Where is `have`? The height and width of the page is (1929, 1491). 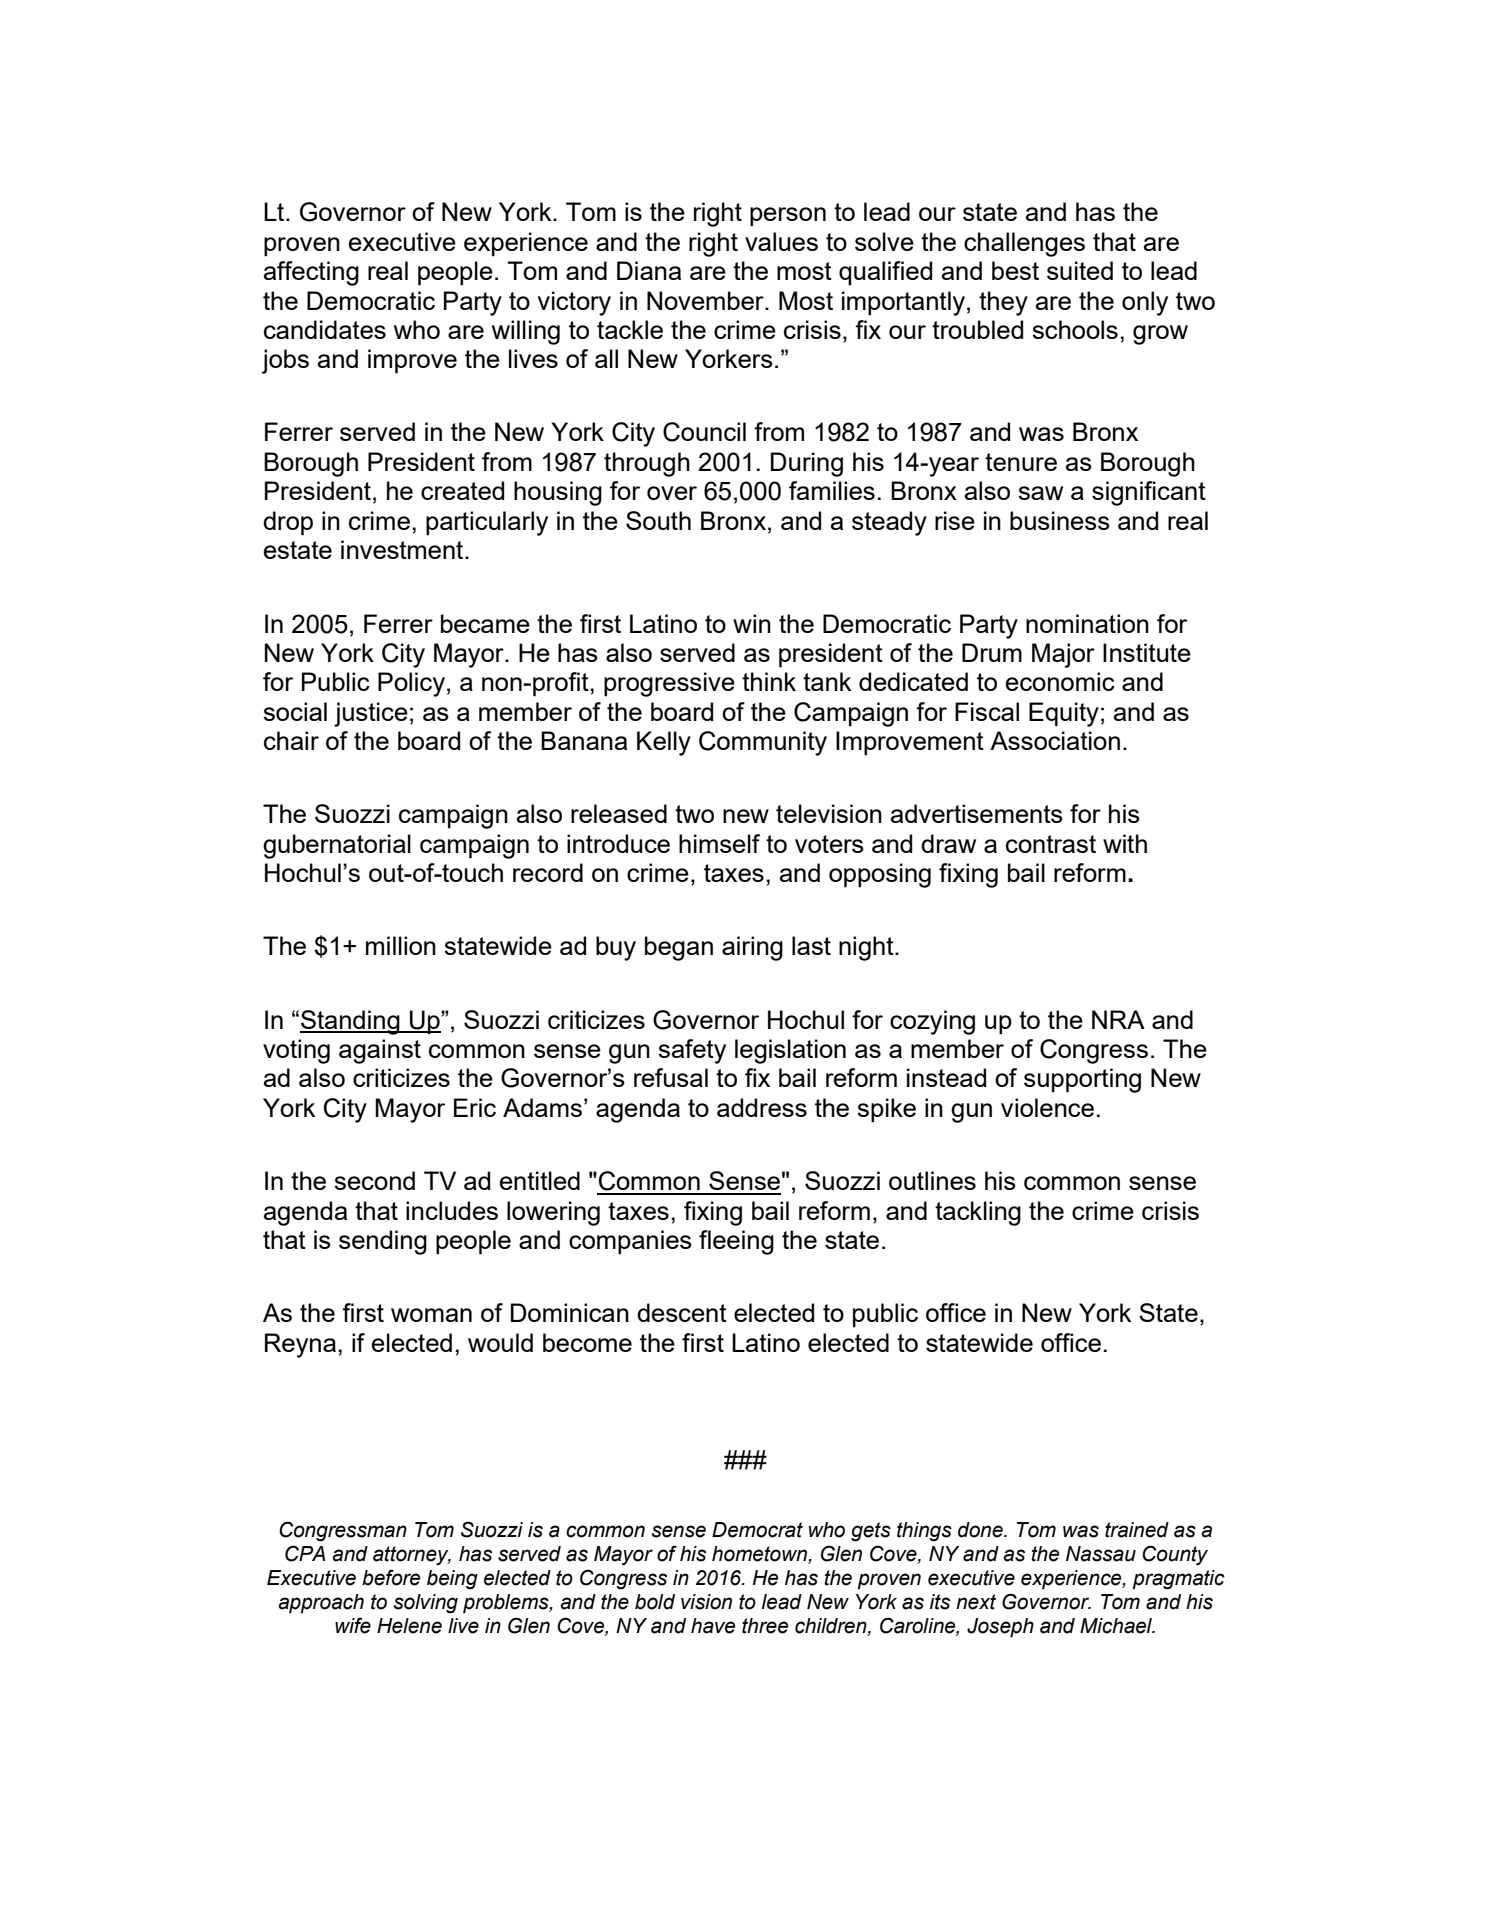
have is located at coordinates (713, 1626).
